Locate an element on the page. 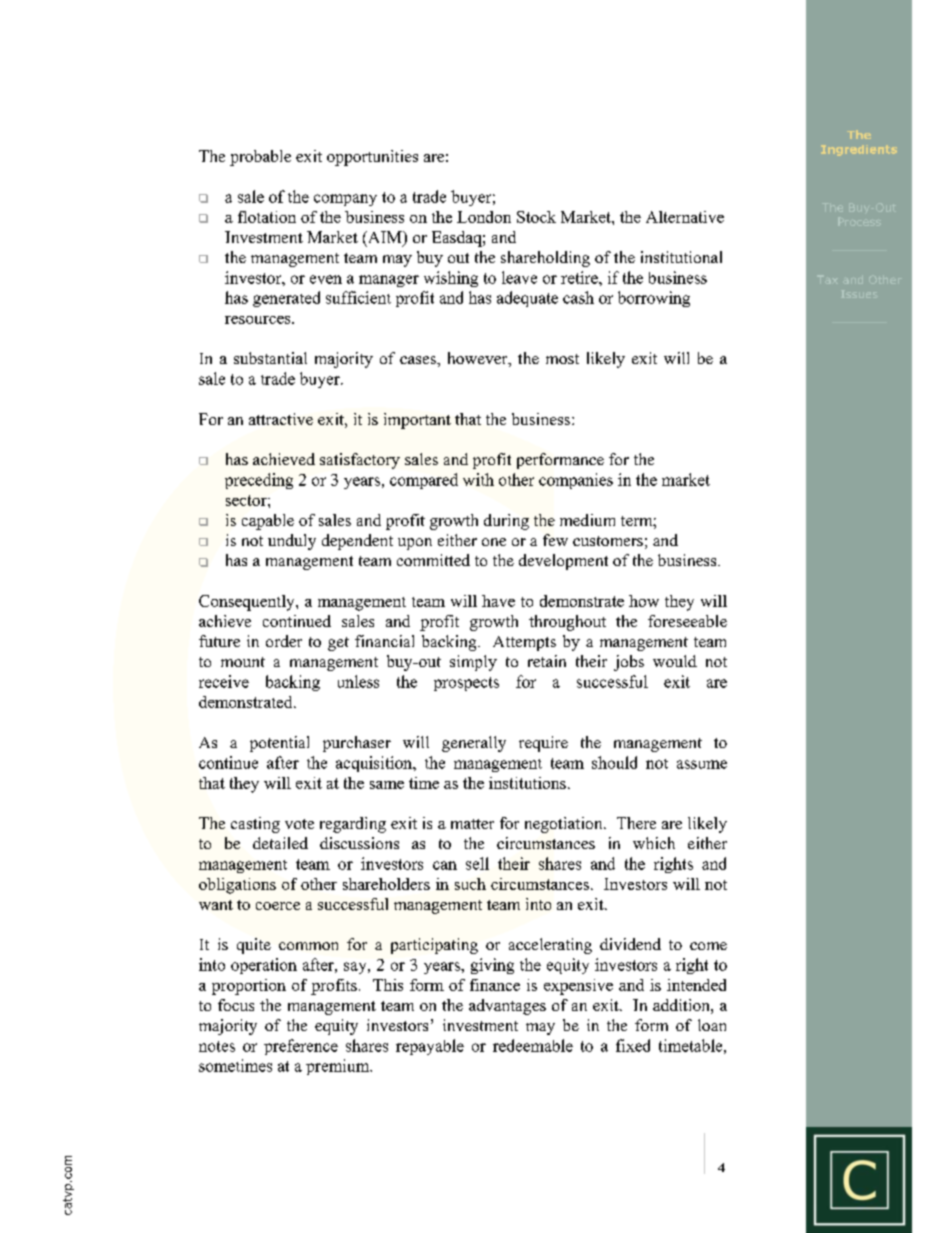 The image size is (952, 1233). Alternative is located at coordinates (685, 217).
